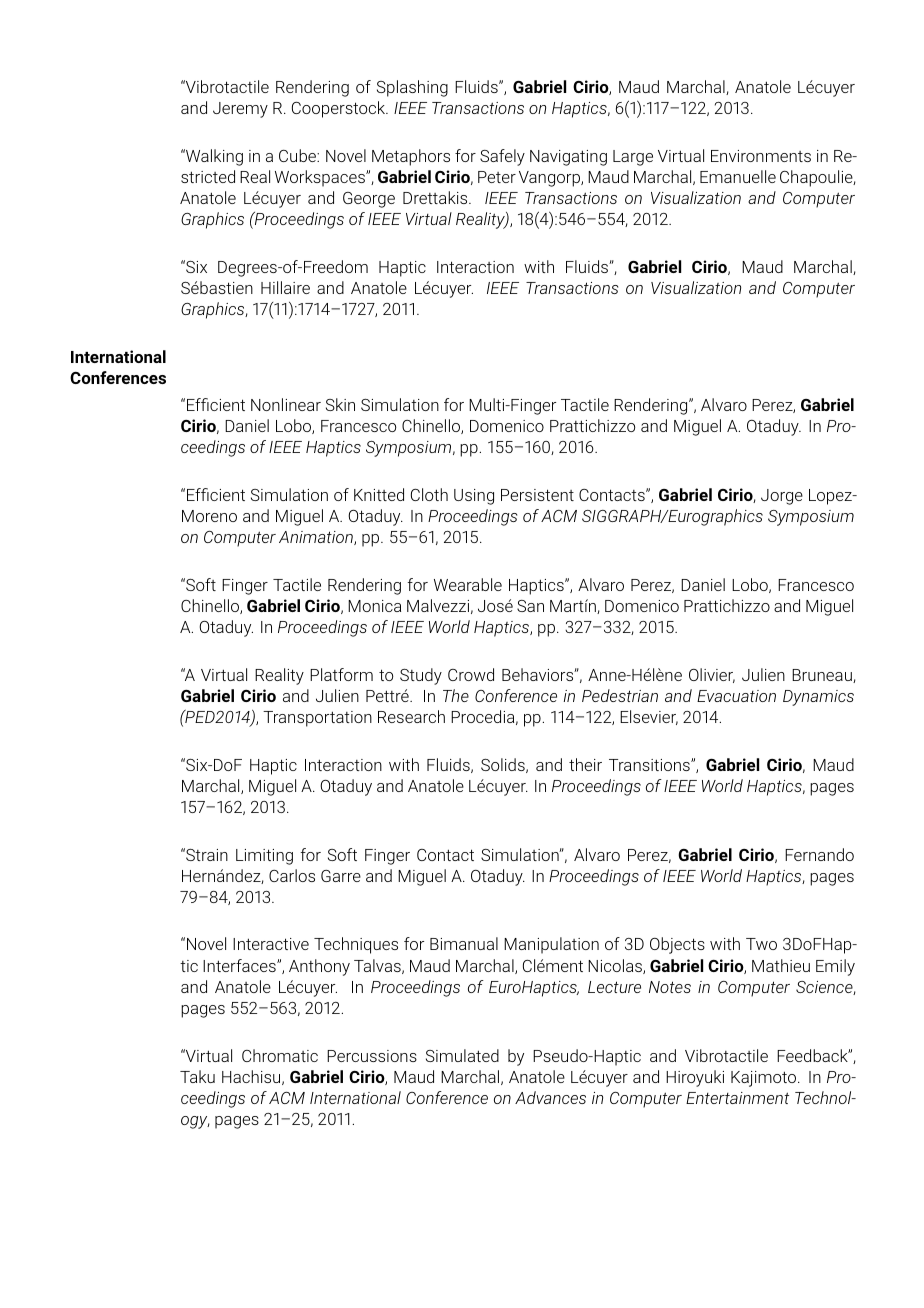 Image resolution: width=924 pixels, height=1308 pixels. Describe the element at coordinates (782, 497) in the screenshot. I see `Jorge` at that location.
